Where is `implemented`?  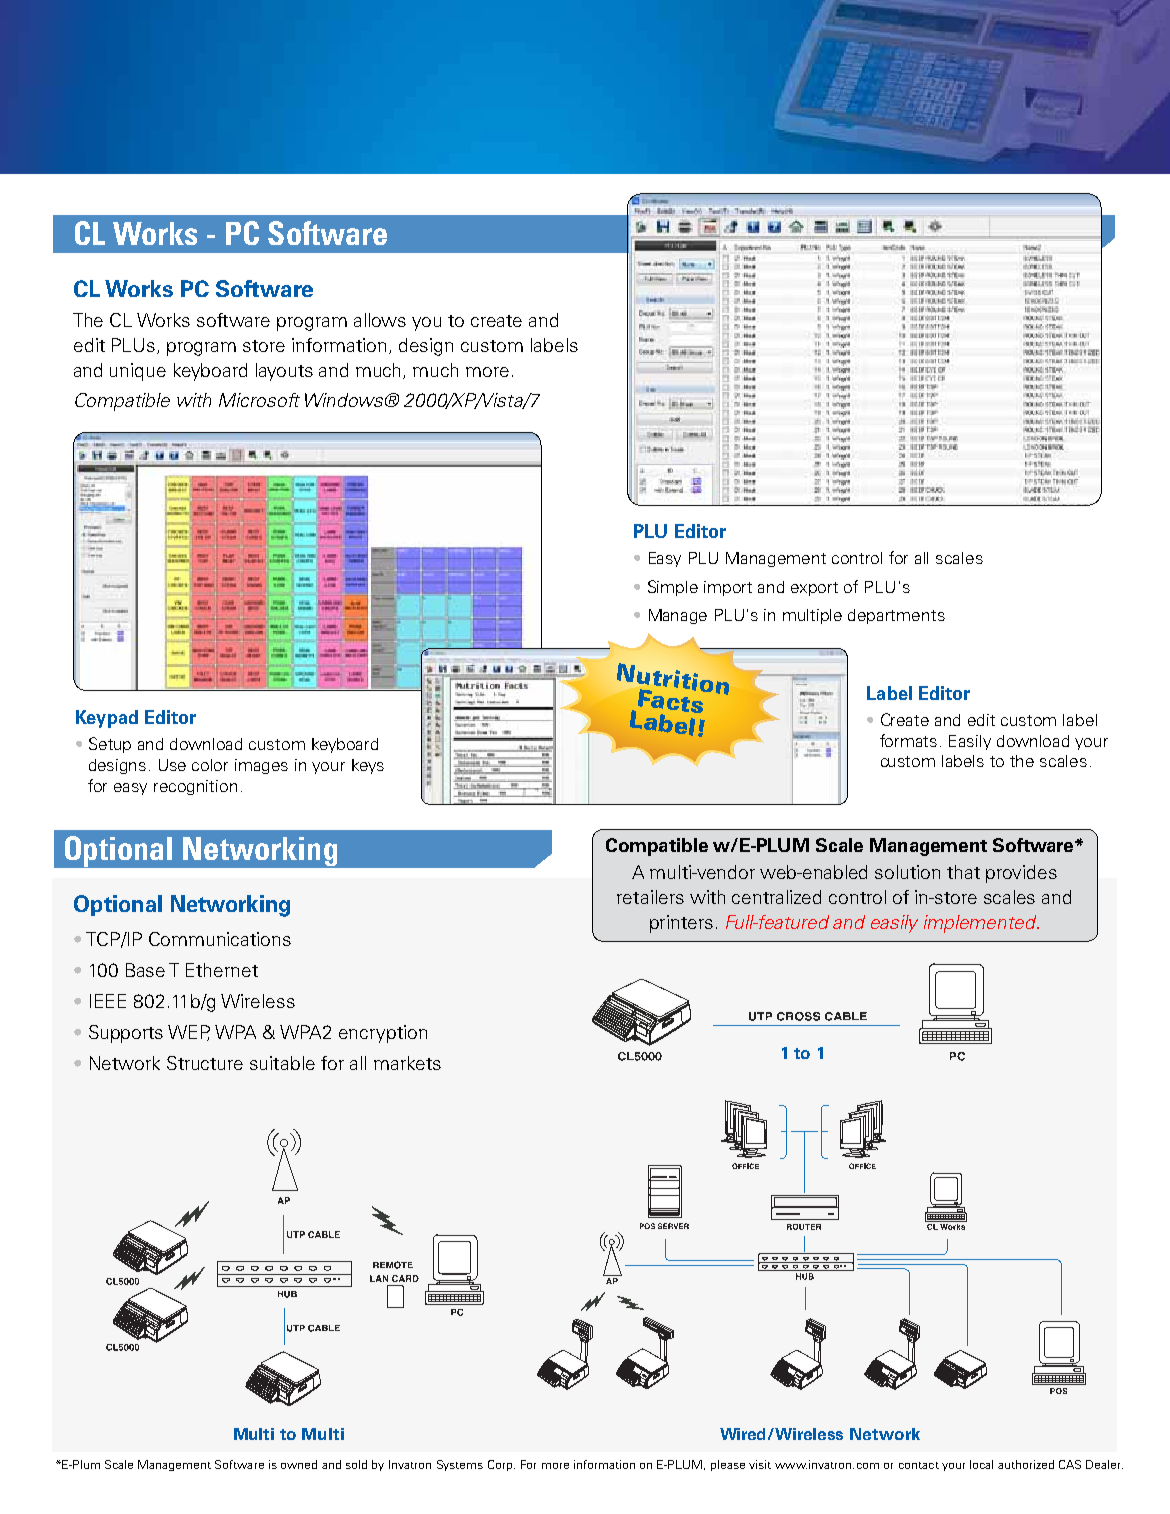
implemented is located at coordinates (981, 924).
